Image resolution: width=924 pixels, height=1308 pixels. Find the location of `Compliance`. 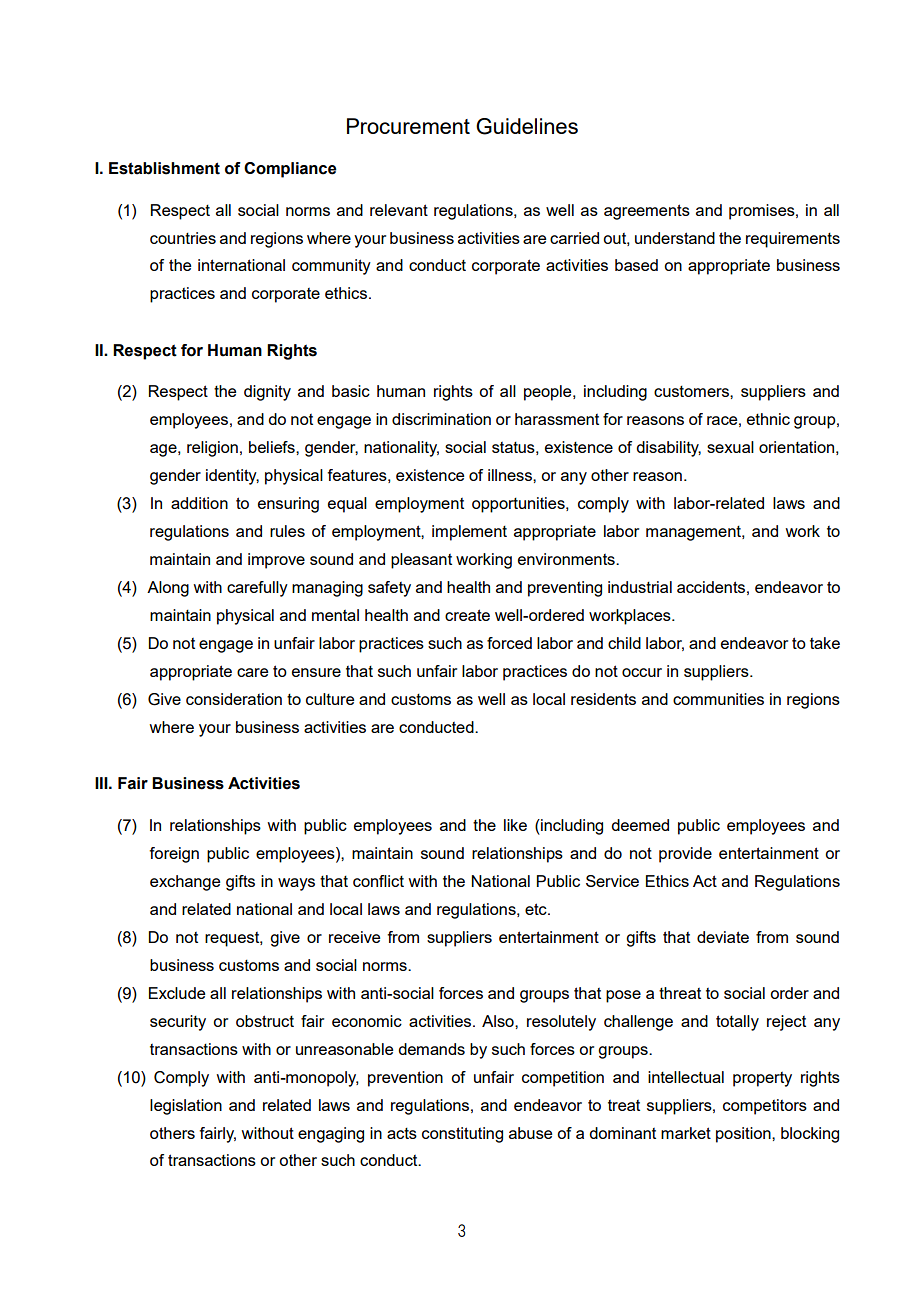

Compliance is located at coordinates (290, 170).
